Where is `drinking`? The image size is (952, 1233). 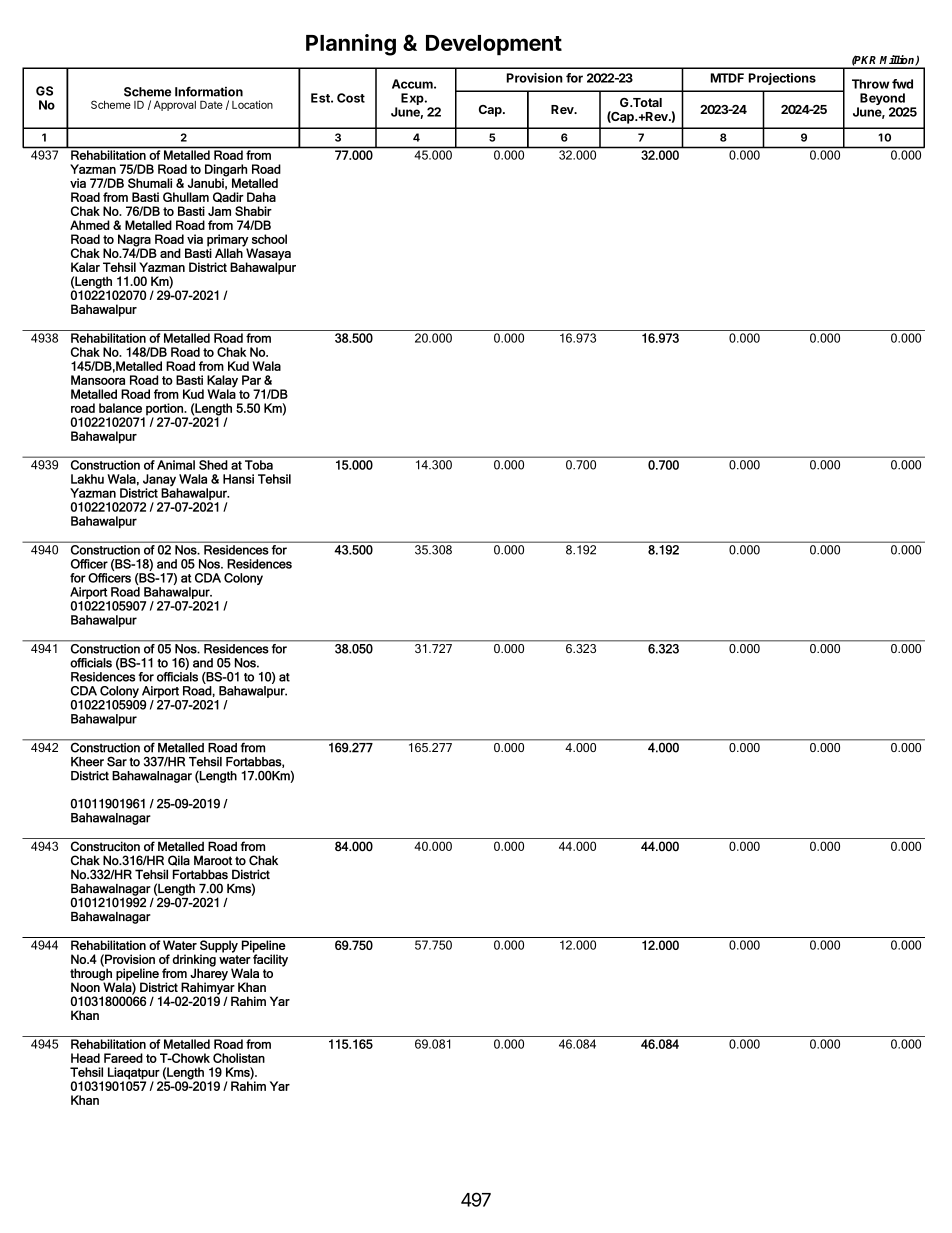 drinking is located at coordinates (194, 960).
